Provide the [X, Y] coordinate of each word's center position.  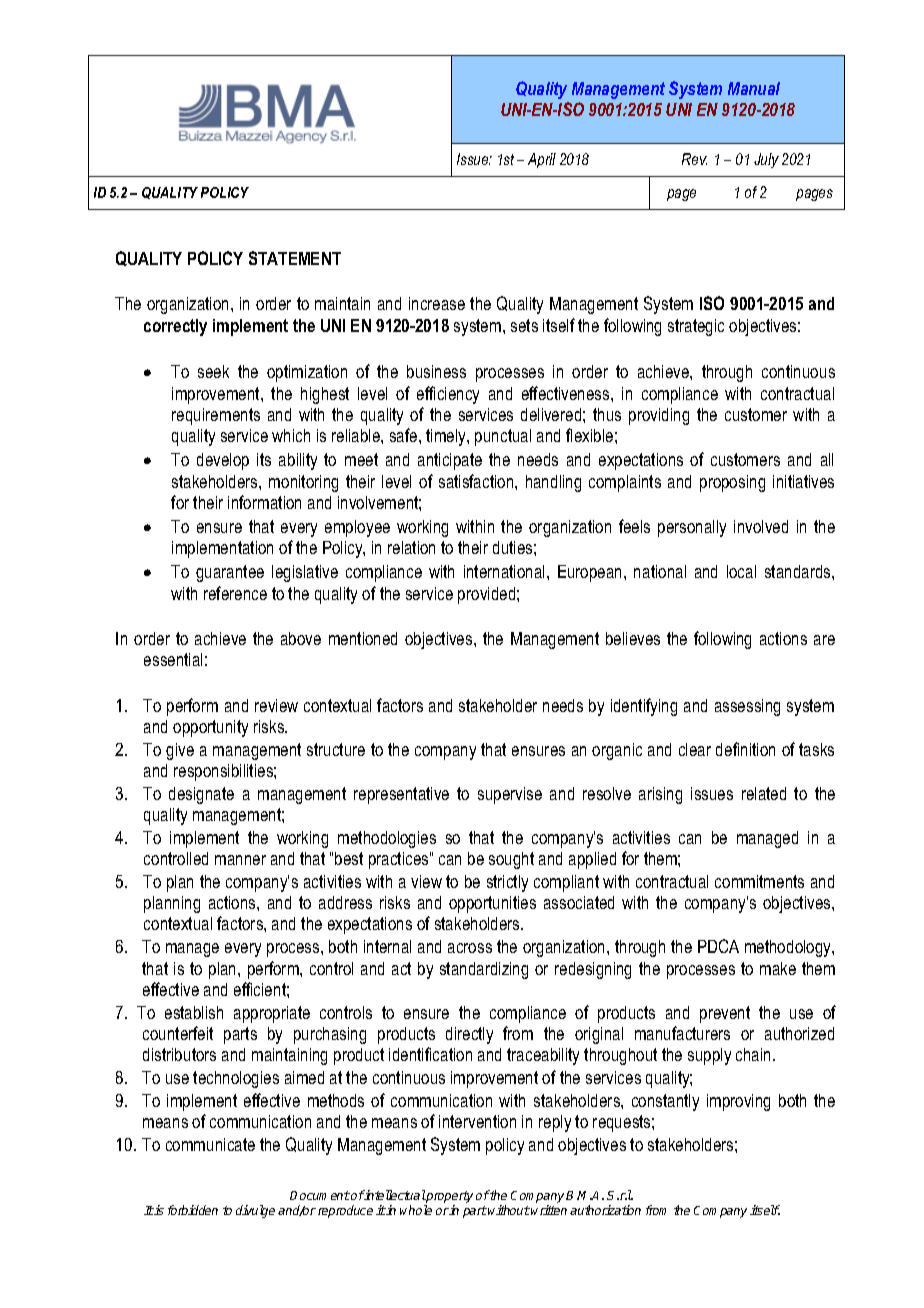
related [764, 793]
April [542, 160]
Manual [754, 88]
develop [223, 461]
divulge [255, 1211]
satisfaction [477, 481]
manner [240, 860]
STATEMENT [295, 258]
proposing [732, 483]
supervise [510, 795]
